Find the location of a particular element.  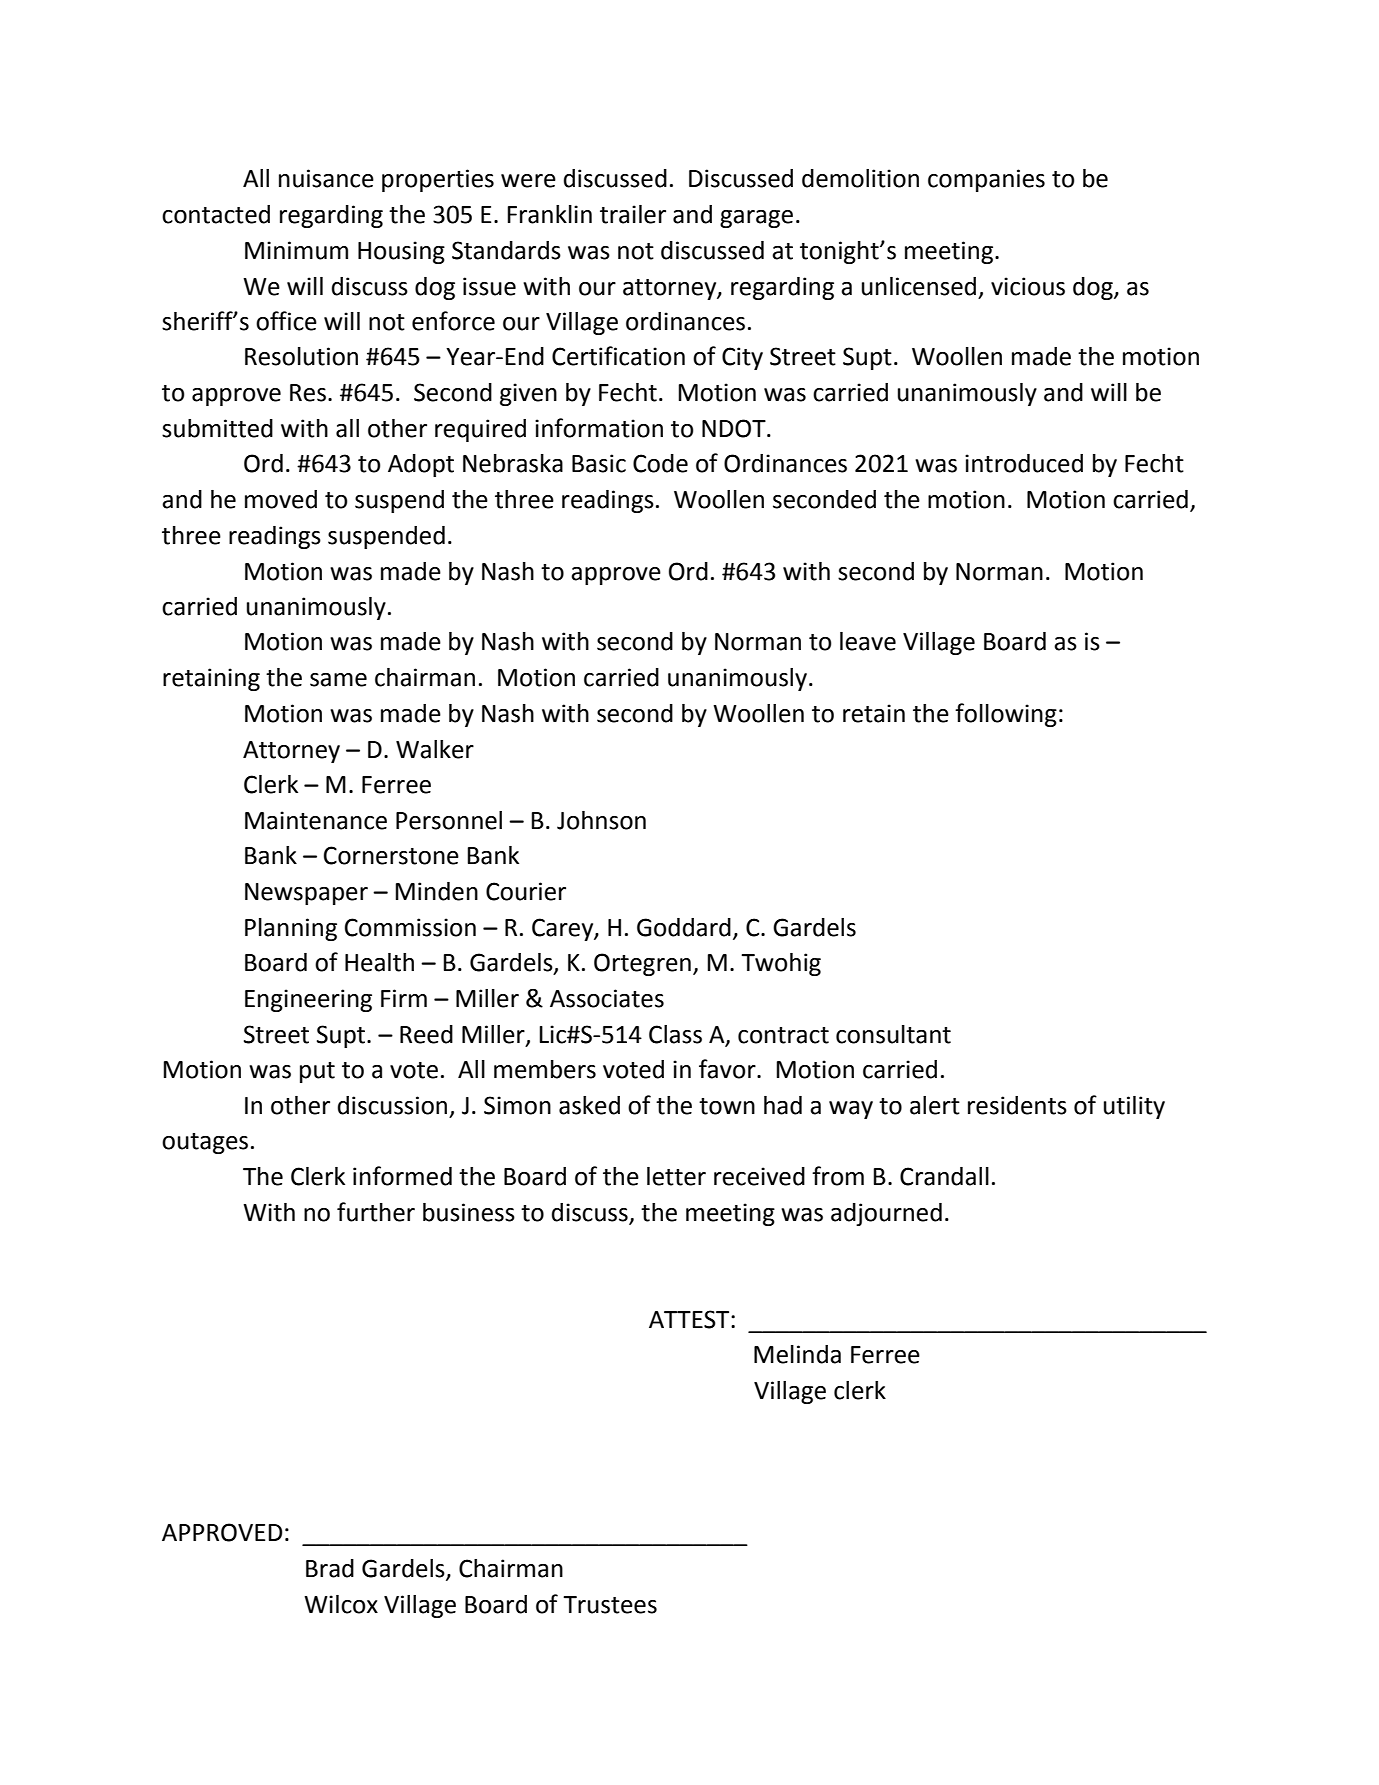

consultant is located at coordinates (893, 1034).
